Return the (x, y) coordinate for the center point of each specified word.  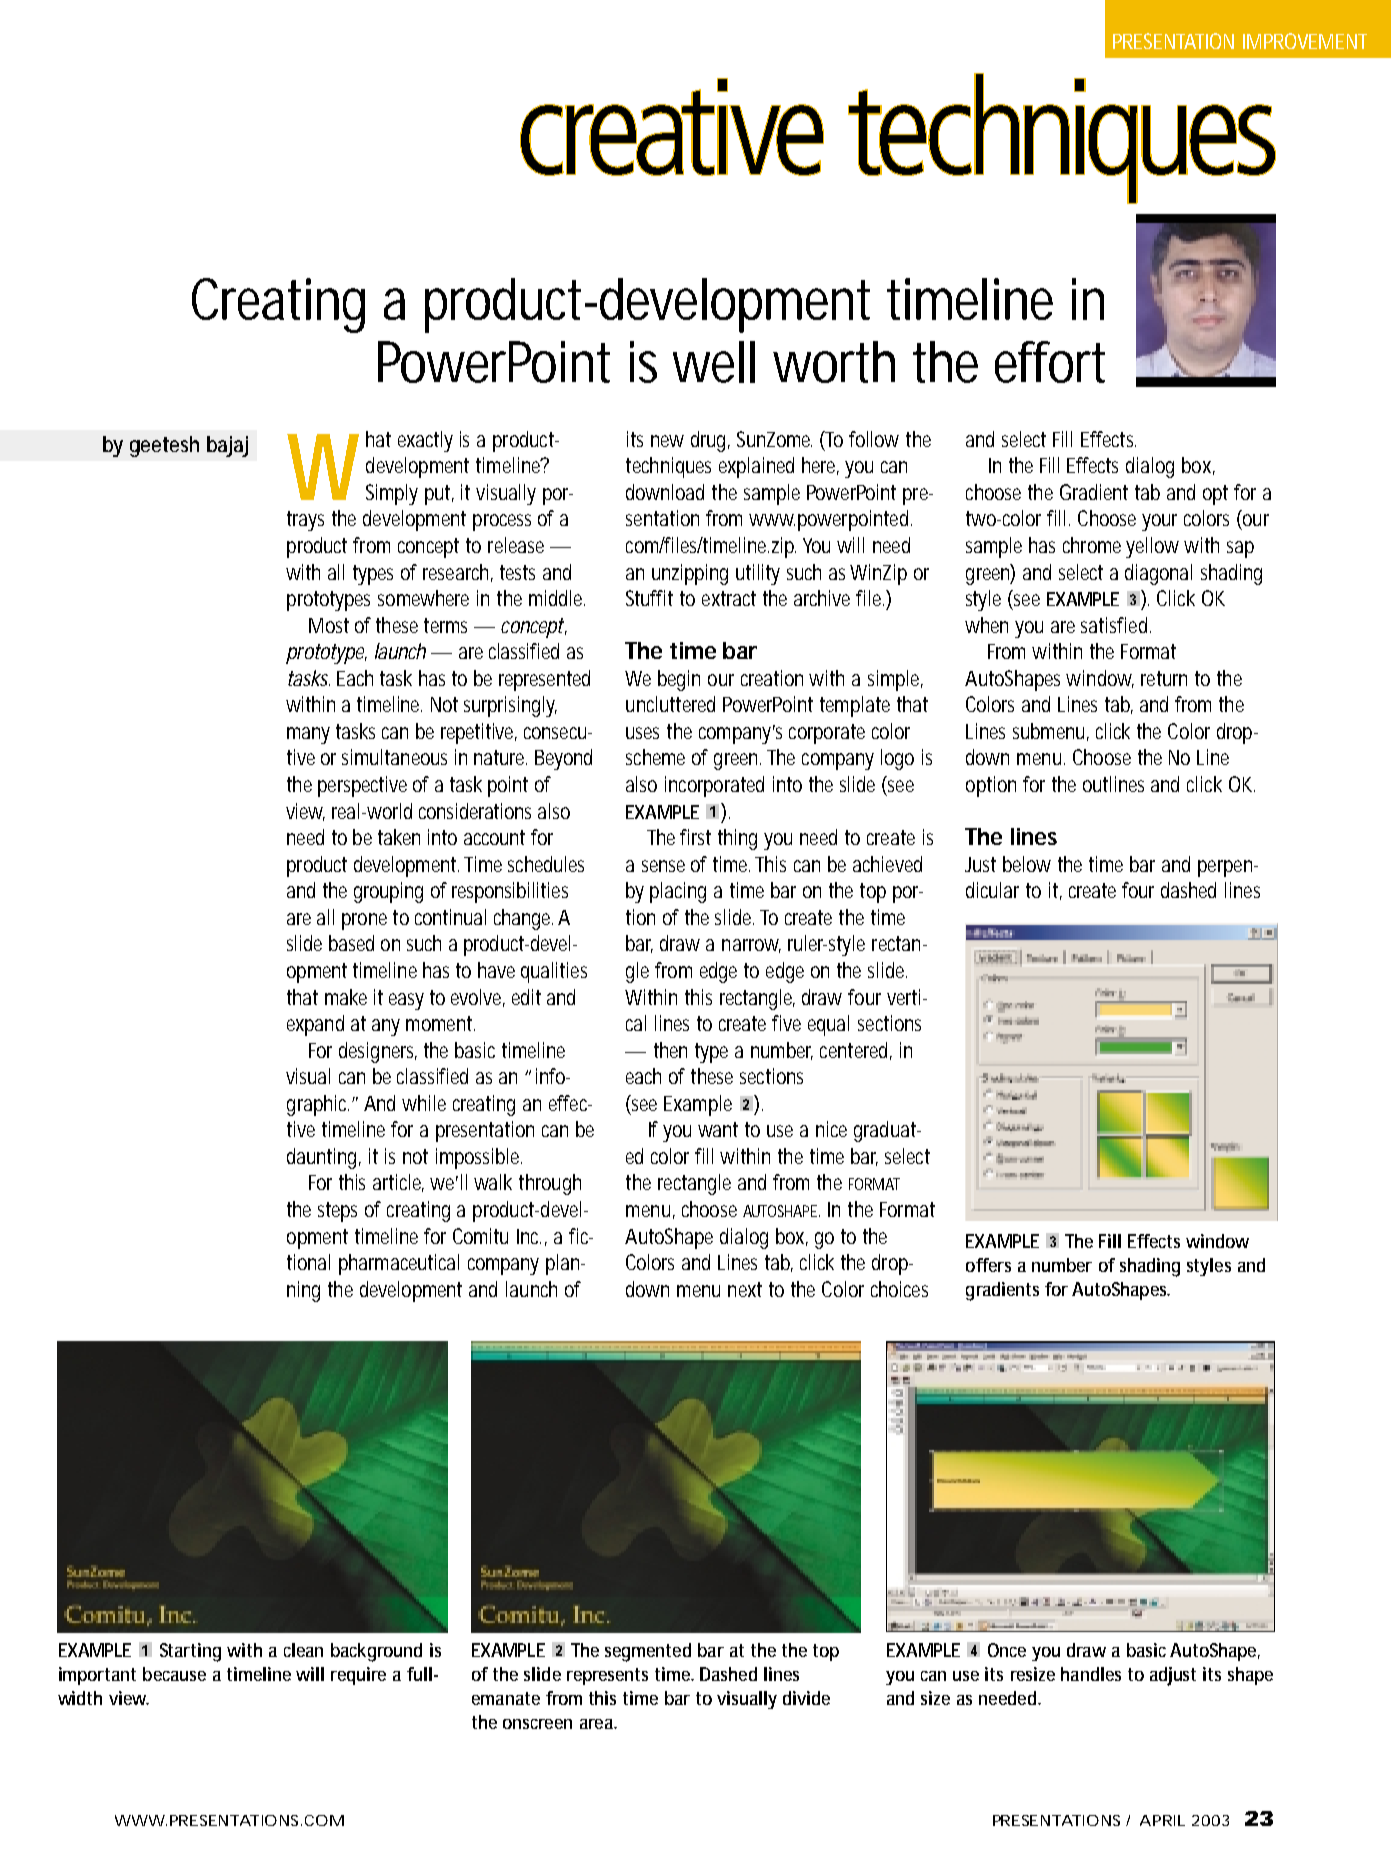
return (1164, 678)
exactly (425, 441)
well (714, 362)
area (598, 1724)
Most (329, 625)
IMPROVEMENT (1305, 41)
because (174, 1674)
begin (679, 680)
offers (988, 1265)
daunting (324, 1158)
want (718, 1129)
